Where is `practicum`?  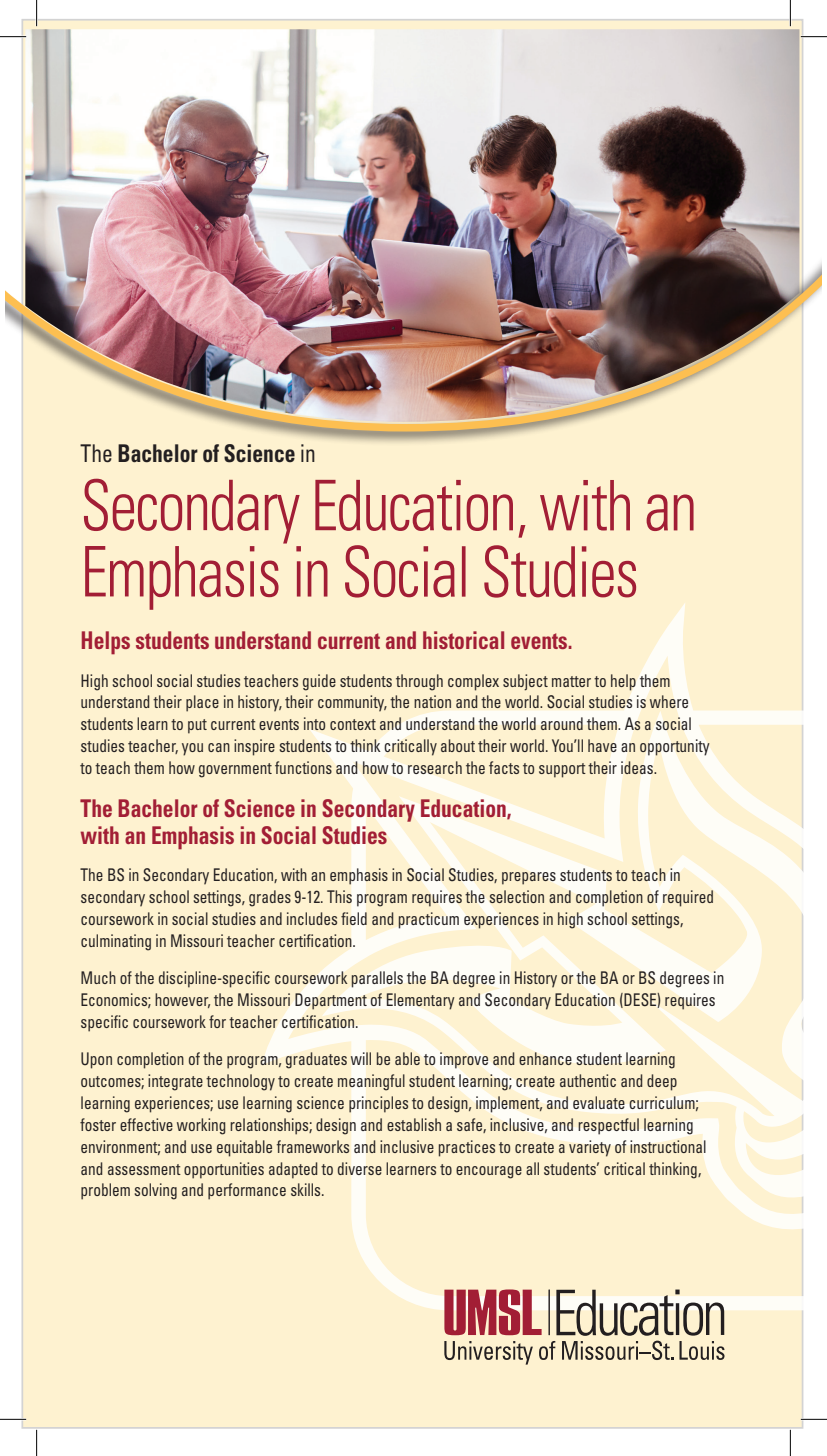
practicum is located at coordinates (428, 920).
